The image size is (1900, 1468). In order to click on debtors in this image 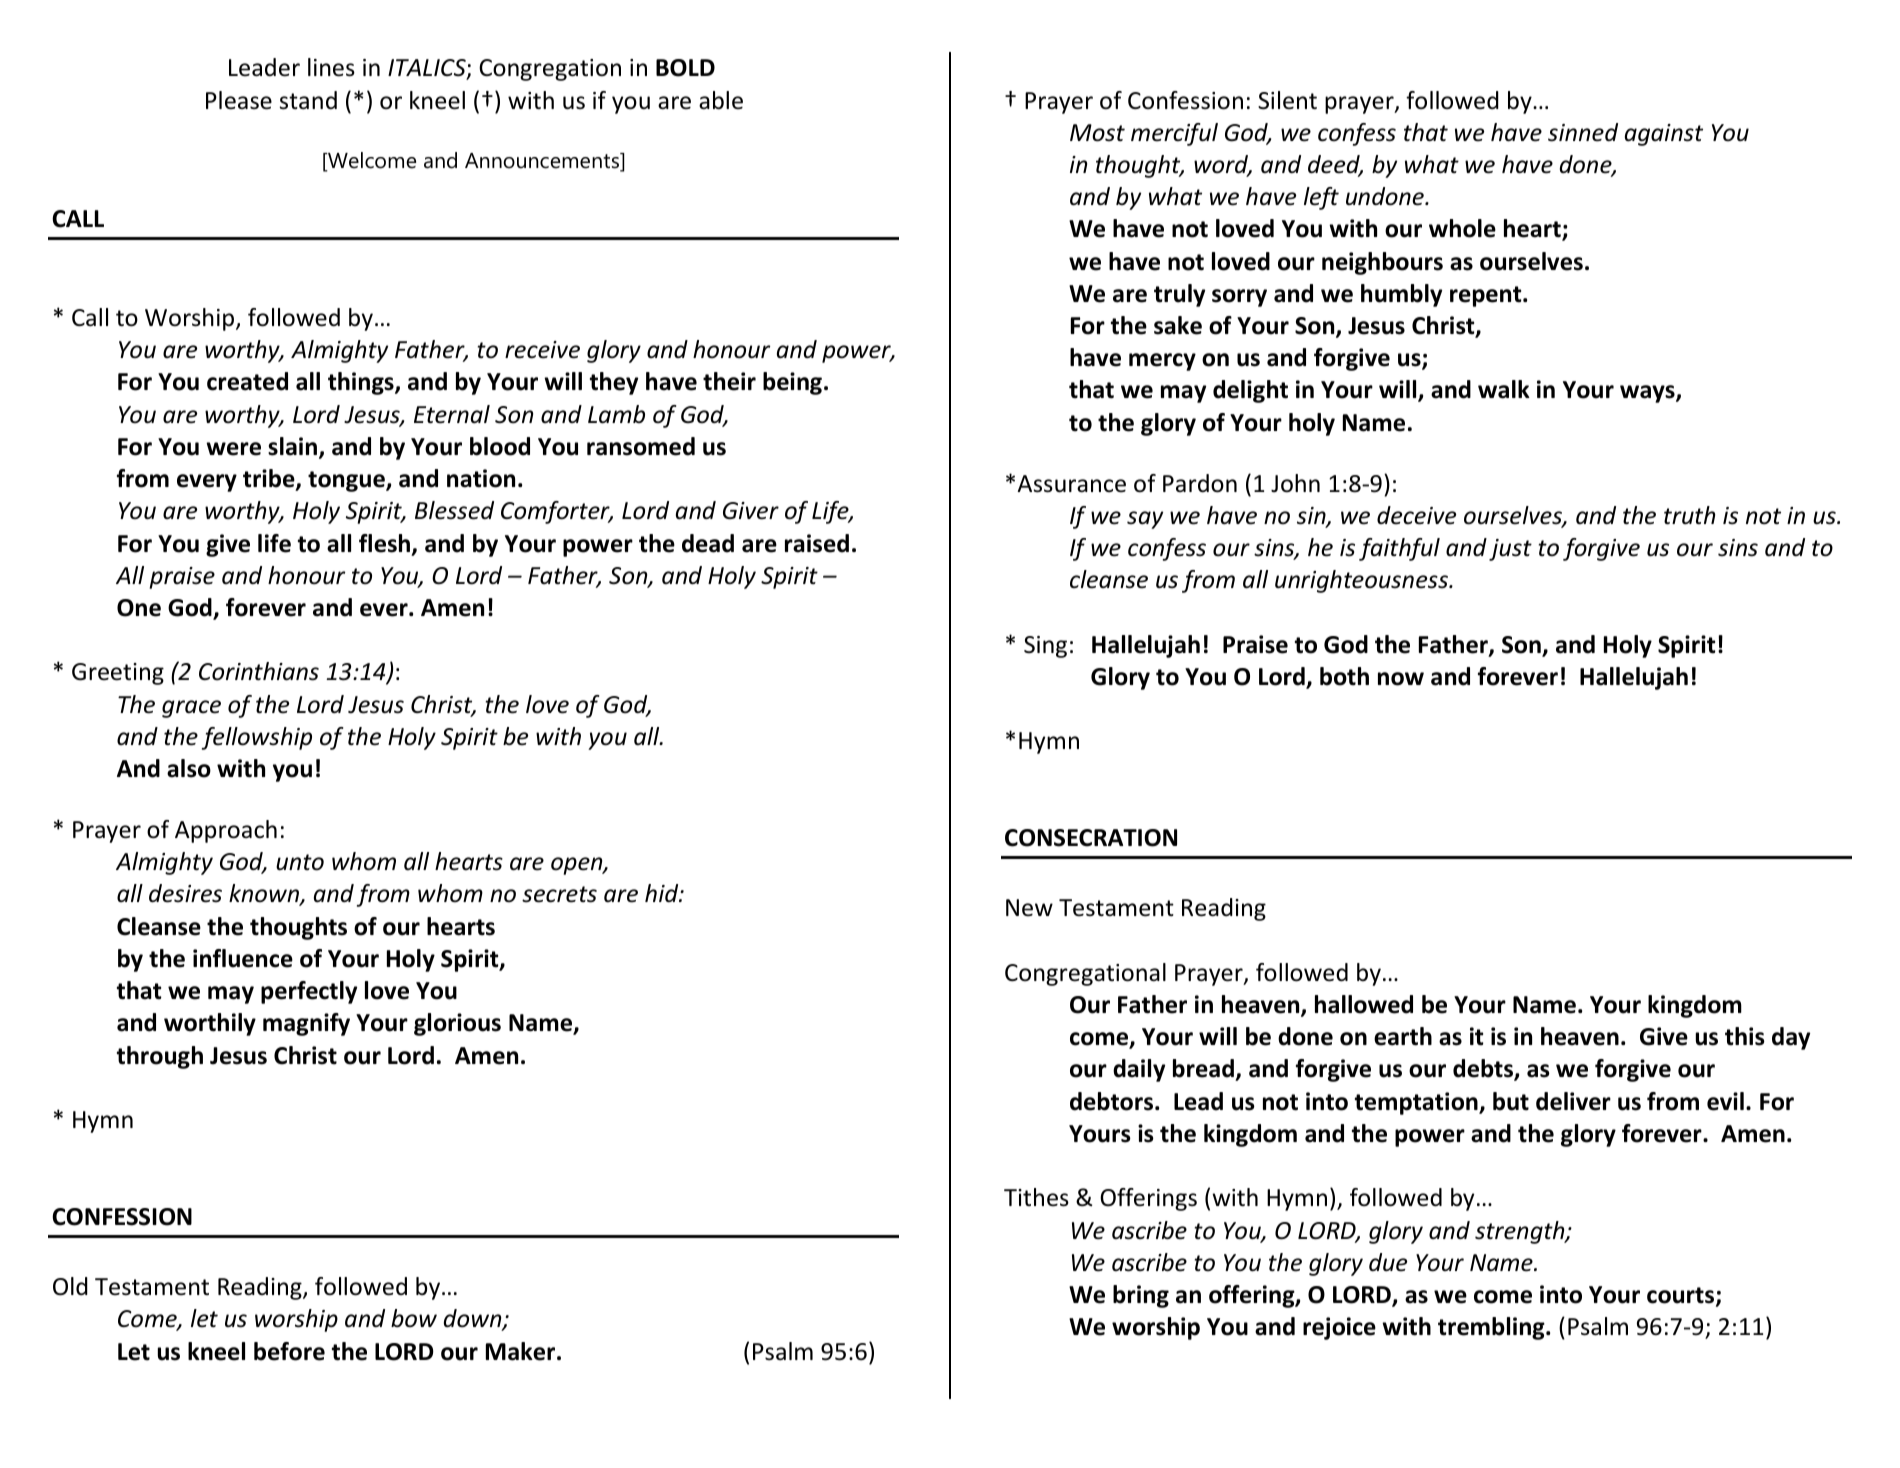, I will do `click(1113, 1101)`.
